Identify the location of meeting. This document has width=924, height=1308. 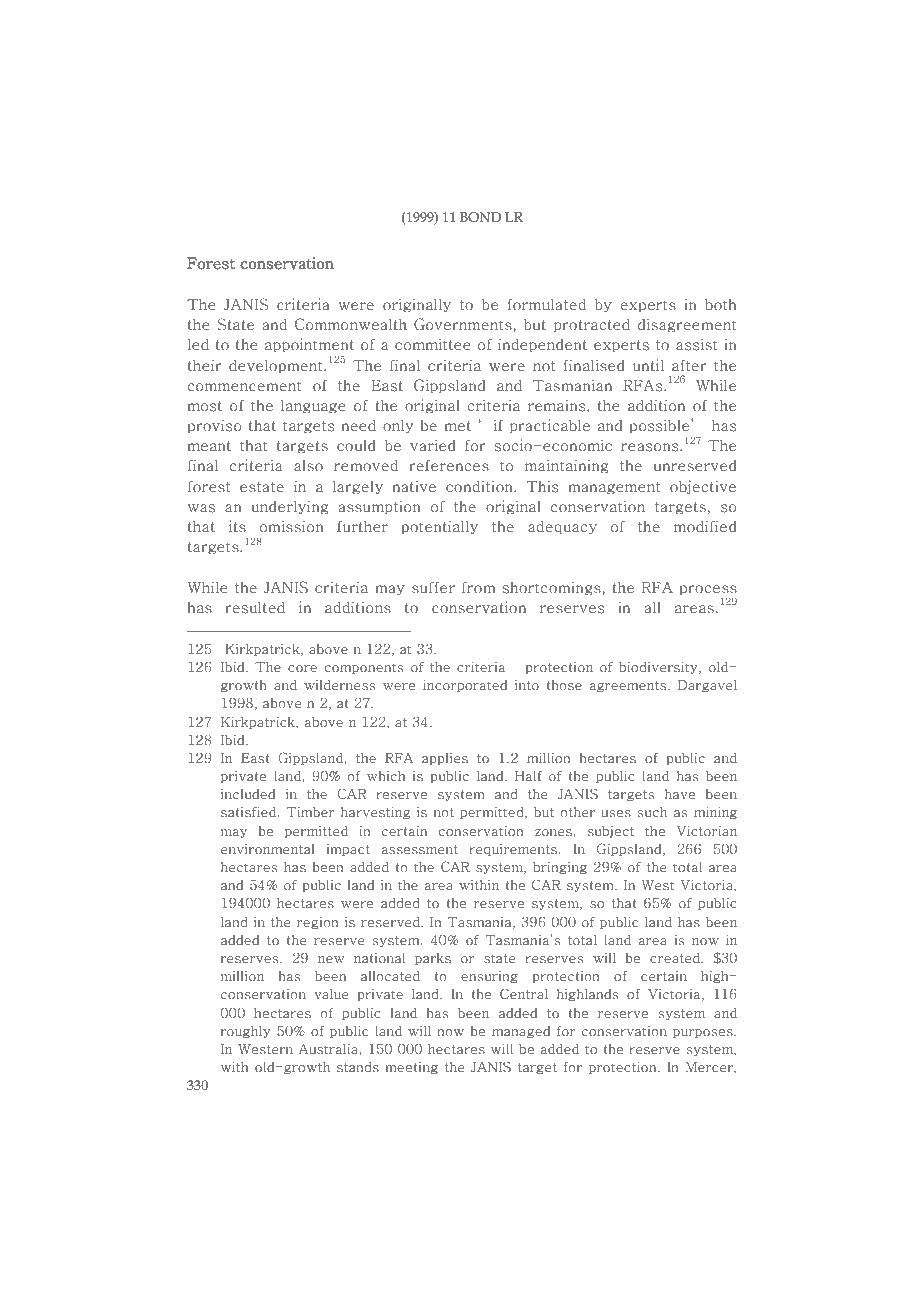
(412, 1068).
